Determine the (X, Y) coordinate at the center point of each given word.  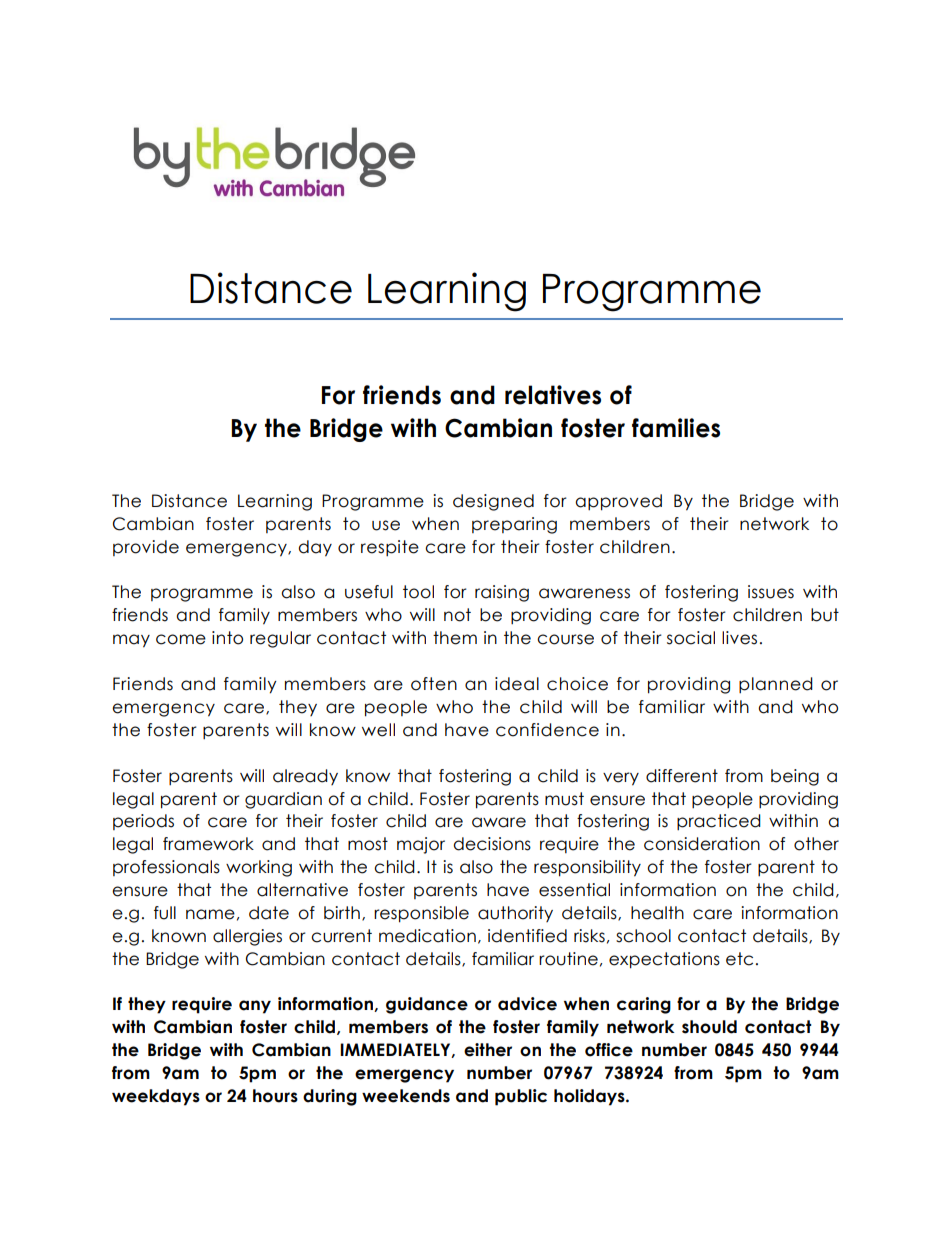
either (488, 1050)
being (795, 777)
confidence (547, 730)
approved (618, 502)
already (305, 777)
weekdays (156, 1097)
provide (146, 548)
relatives (553, 395)
